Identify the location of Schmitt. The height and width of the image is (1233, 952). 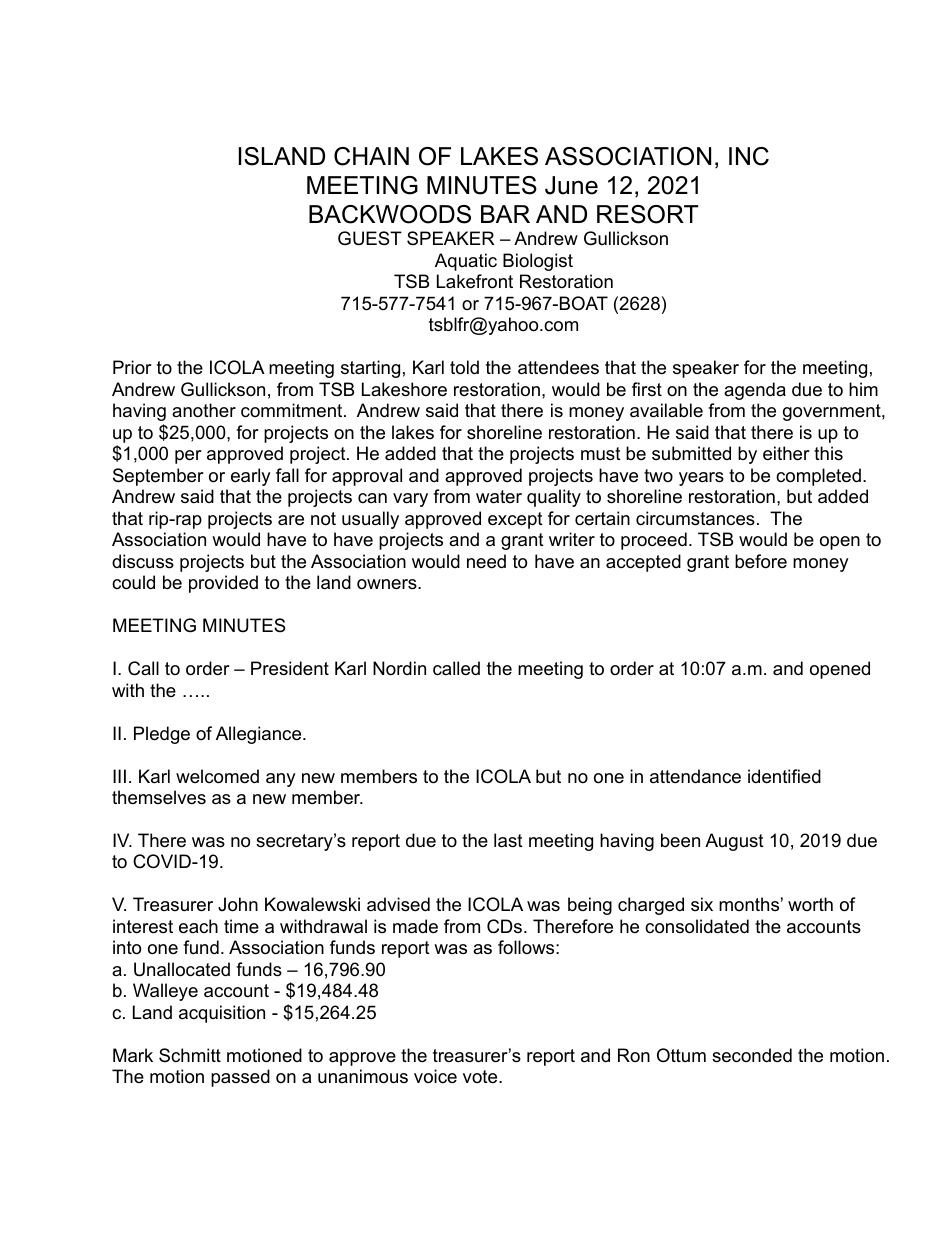
(190, 1055).
